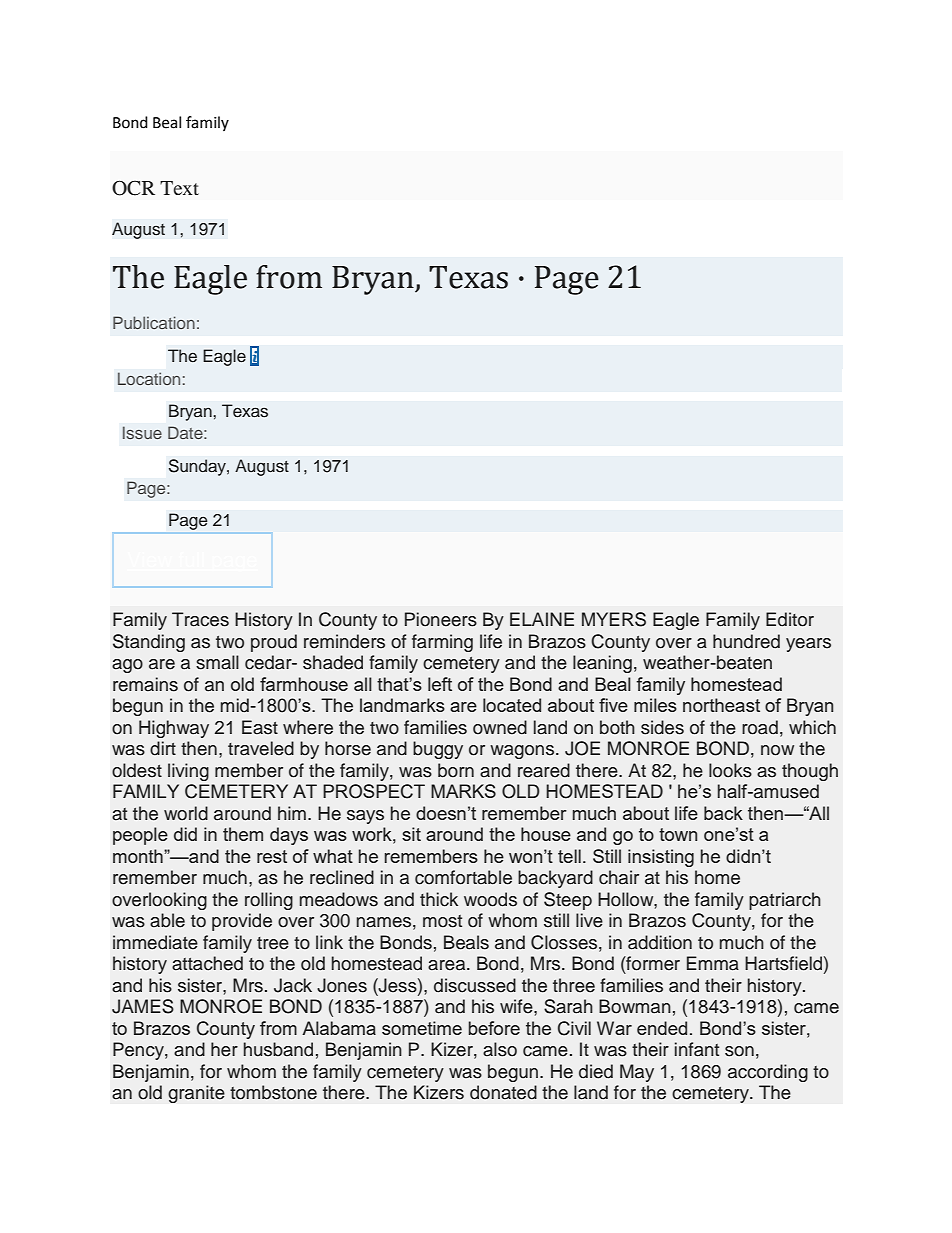 This document has width=952, height=1233. What do you see at coordinates (790, 619) in the document?
I see `Editor` at bounding box center [790, 619].
